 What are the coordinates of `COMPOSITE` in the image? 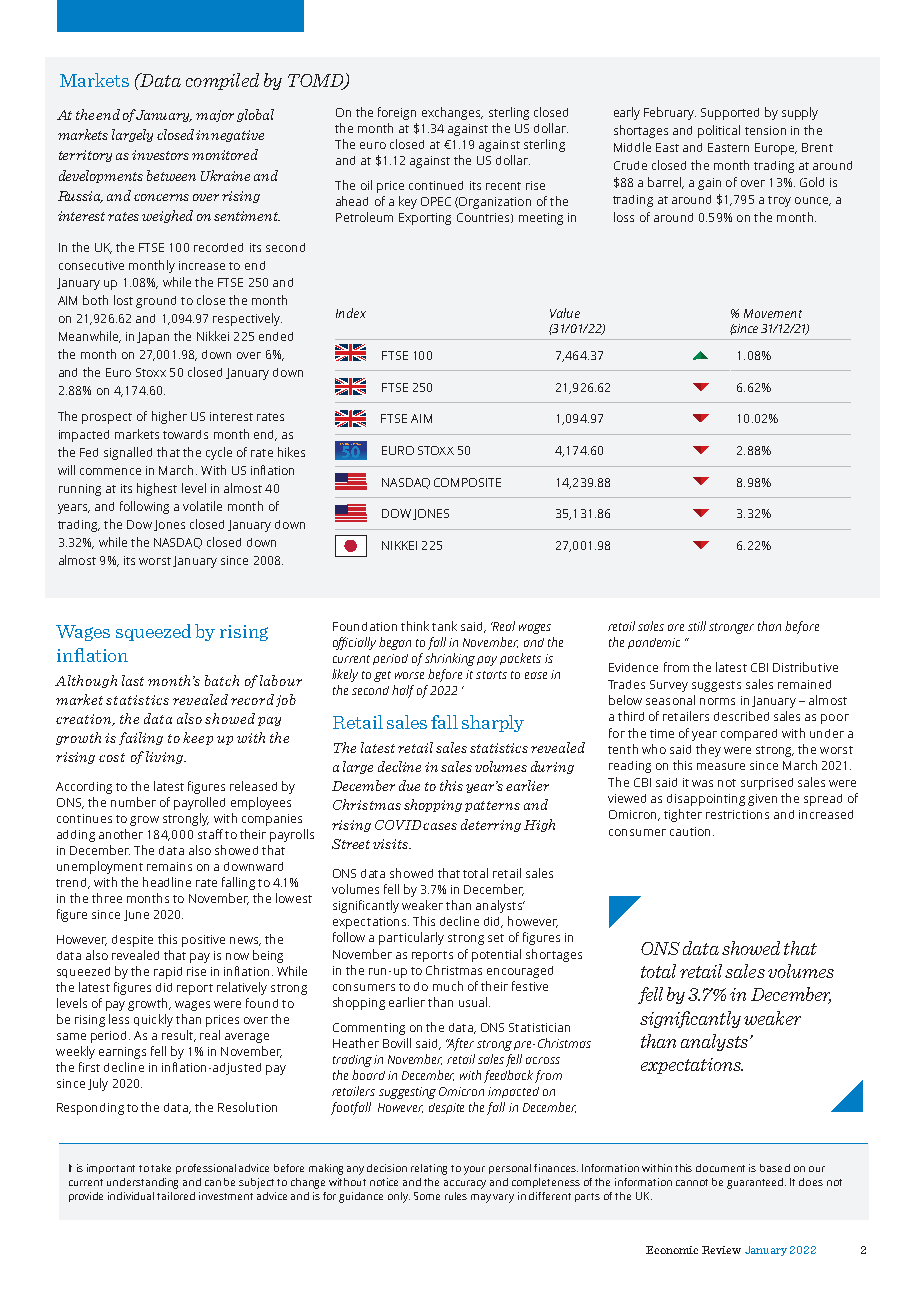 It's located at (467, 482).
